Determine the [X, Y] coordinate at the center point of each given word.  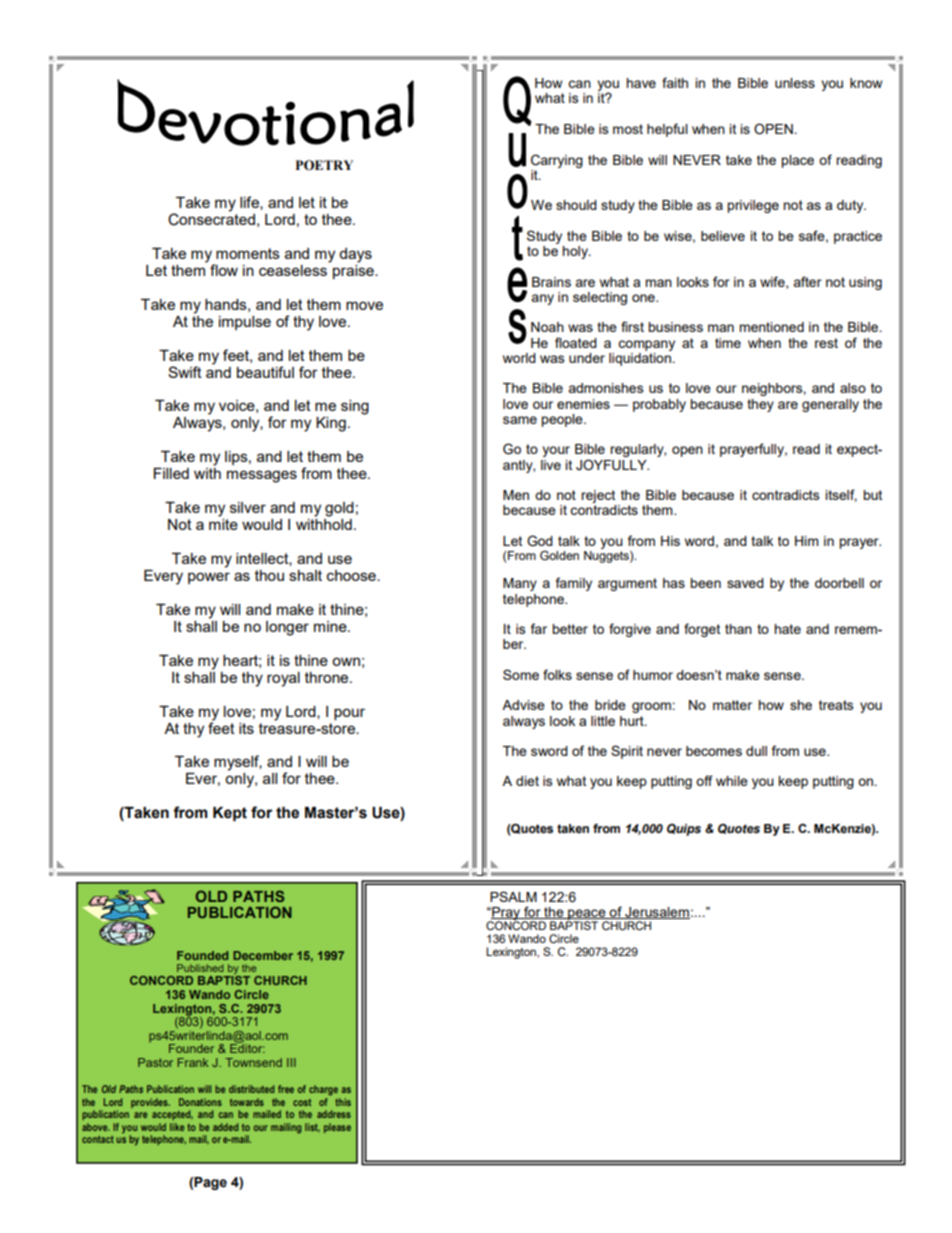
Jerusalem [656, 913]
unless [795, 83]
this [343, 1102]
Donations [200, 1102]
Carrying [557, 161]
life [250, 203]
